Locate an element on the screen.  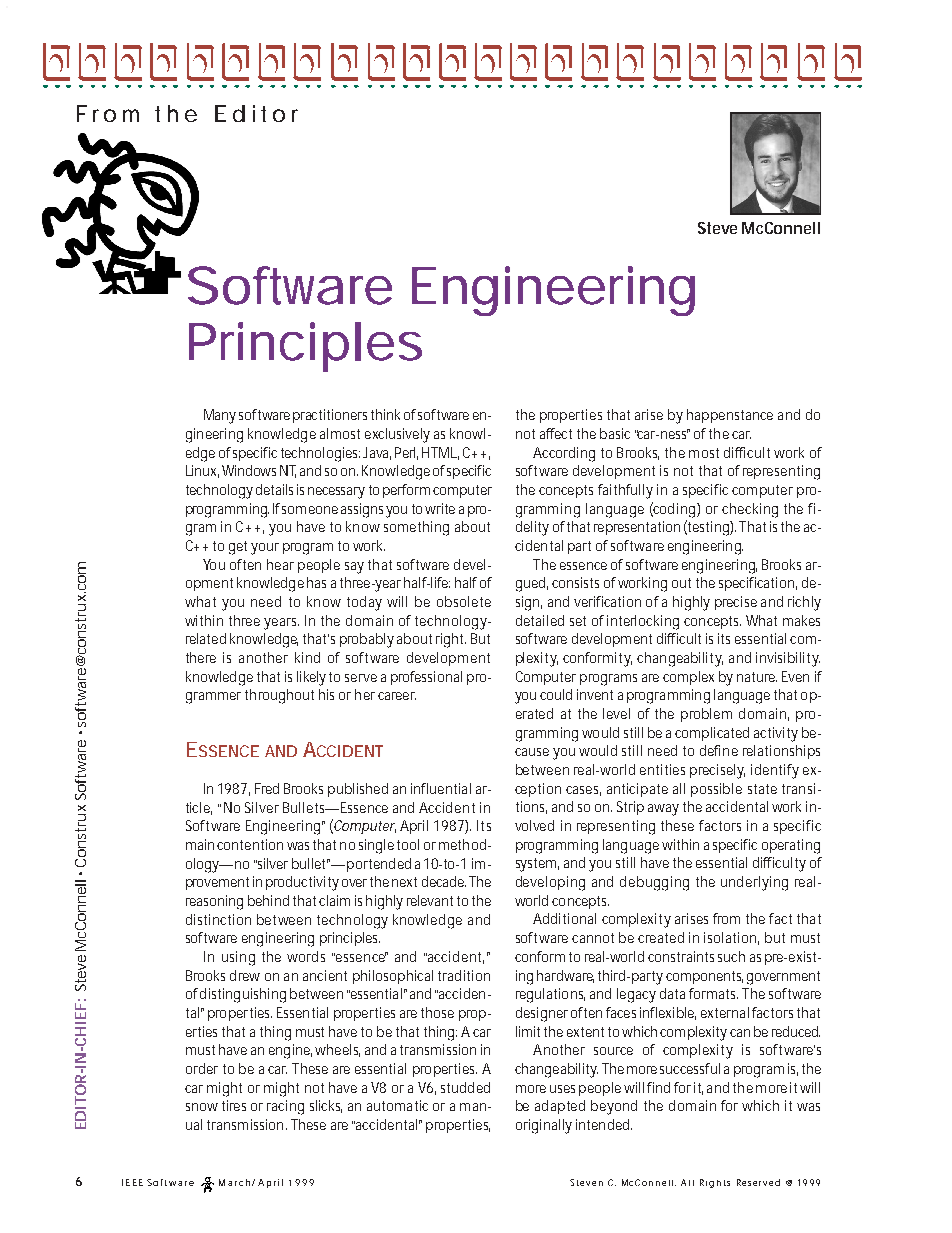
Many is located at coordinates (220, 416).
